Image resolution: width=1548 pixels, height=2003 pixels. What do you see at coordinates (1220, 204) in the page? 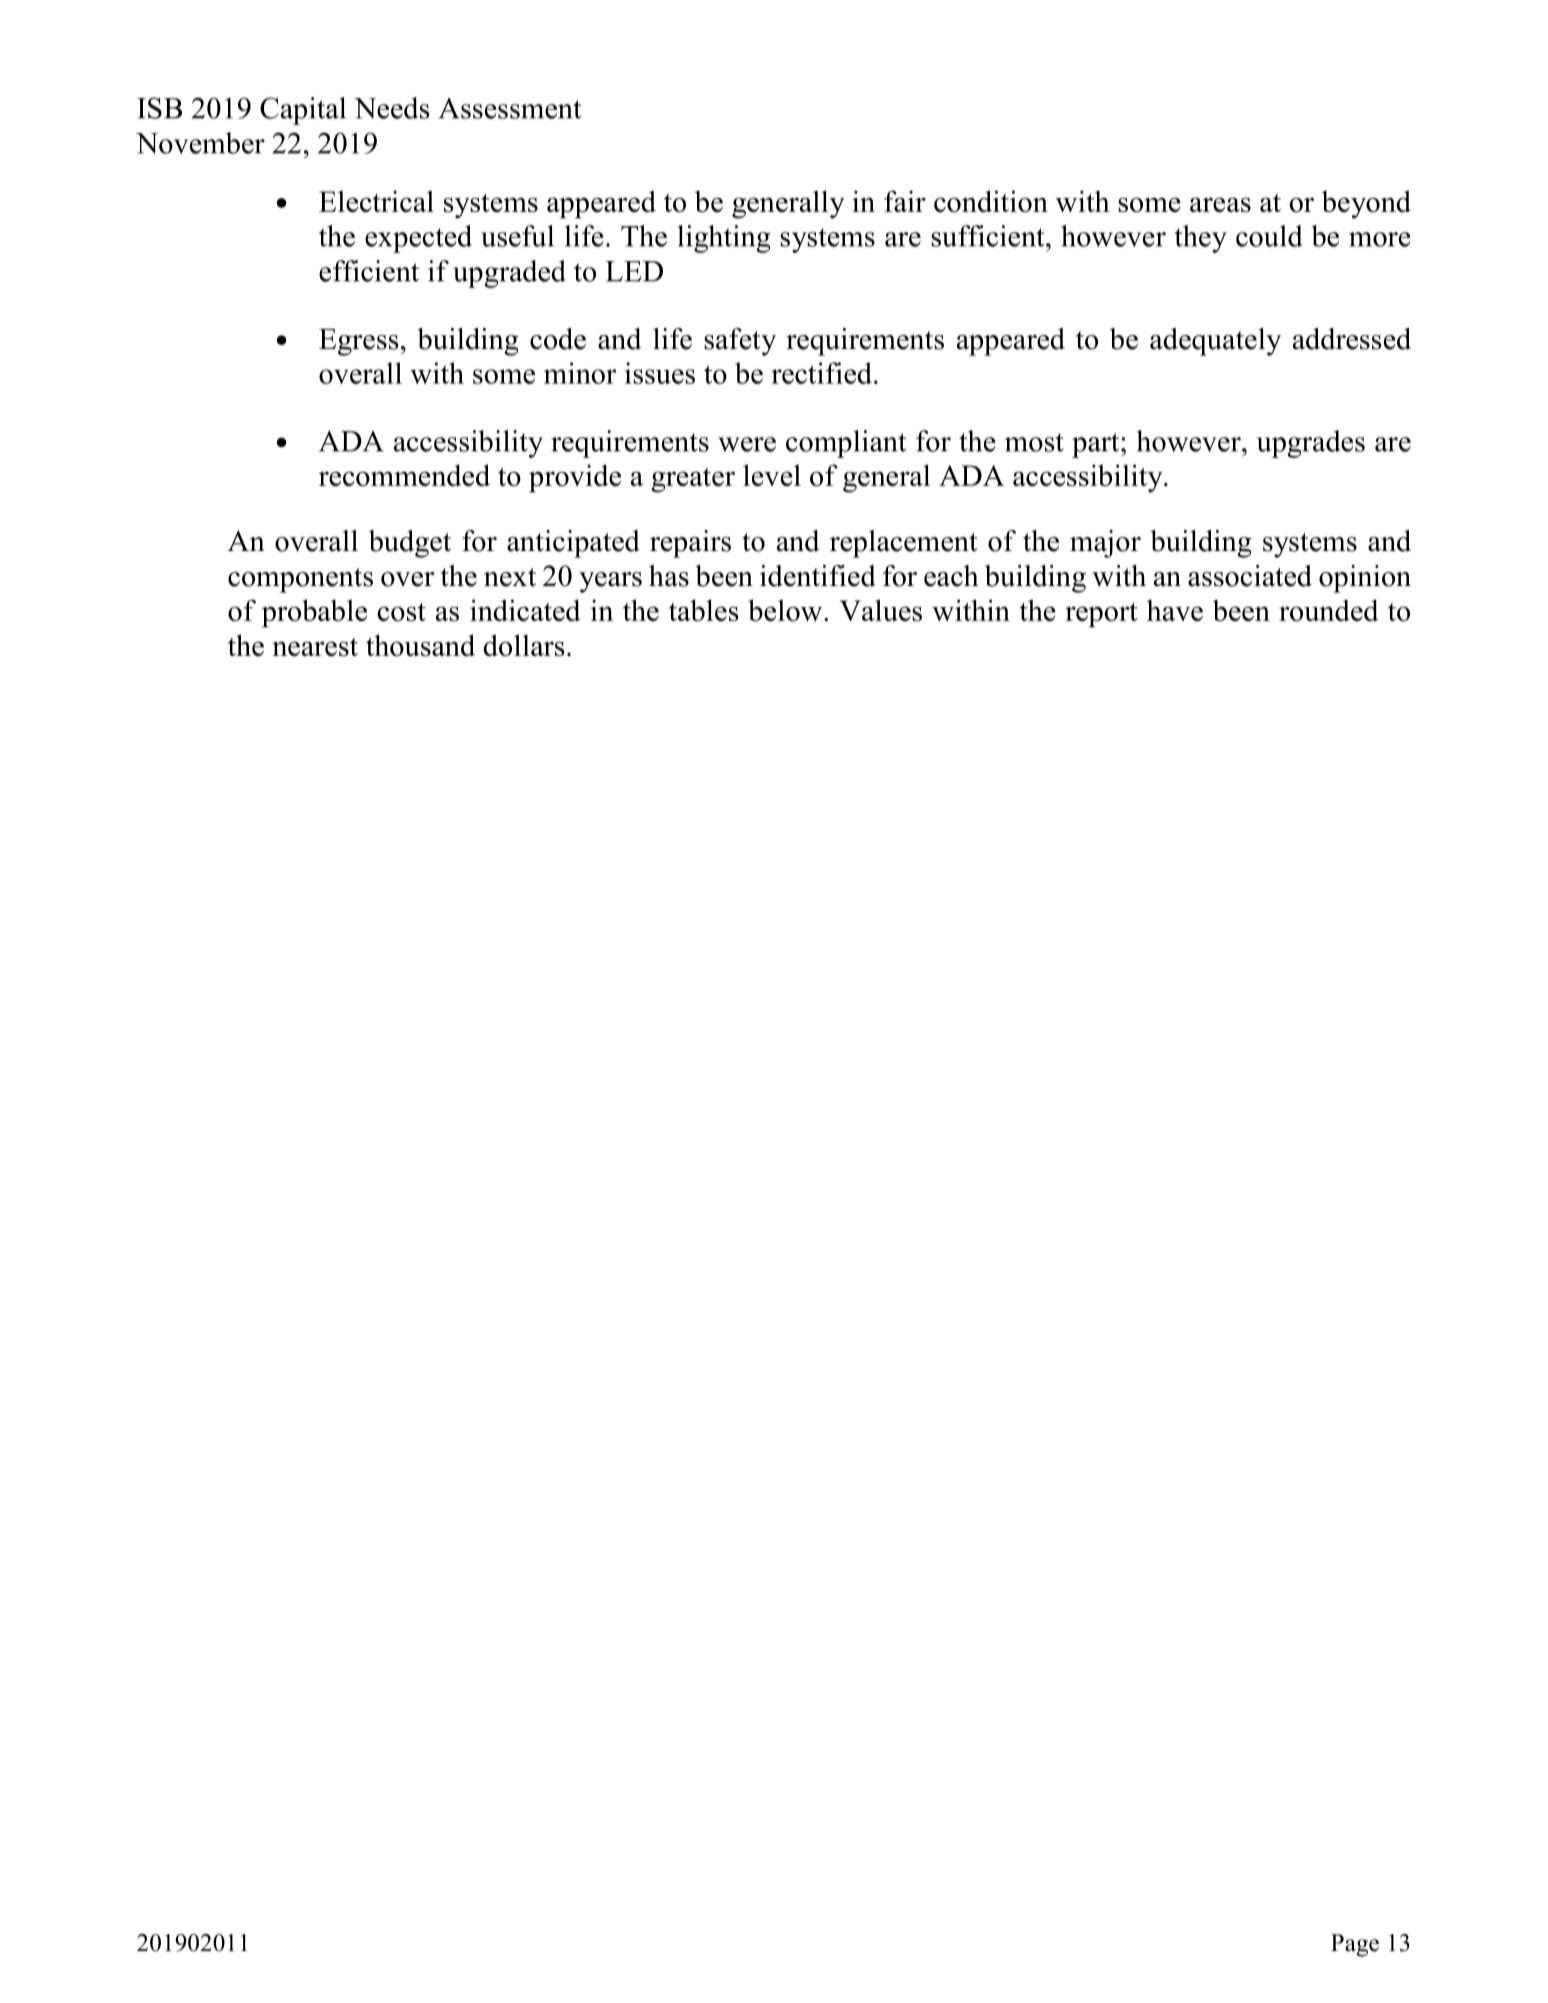
I see `areas` at bounding box center [1220, 204].
